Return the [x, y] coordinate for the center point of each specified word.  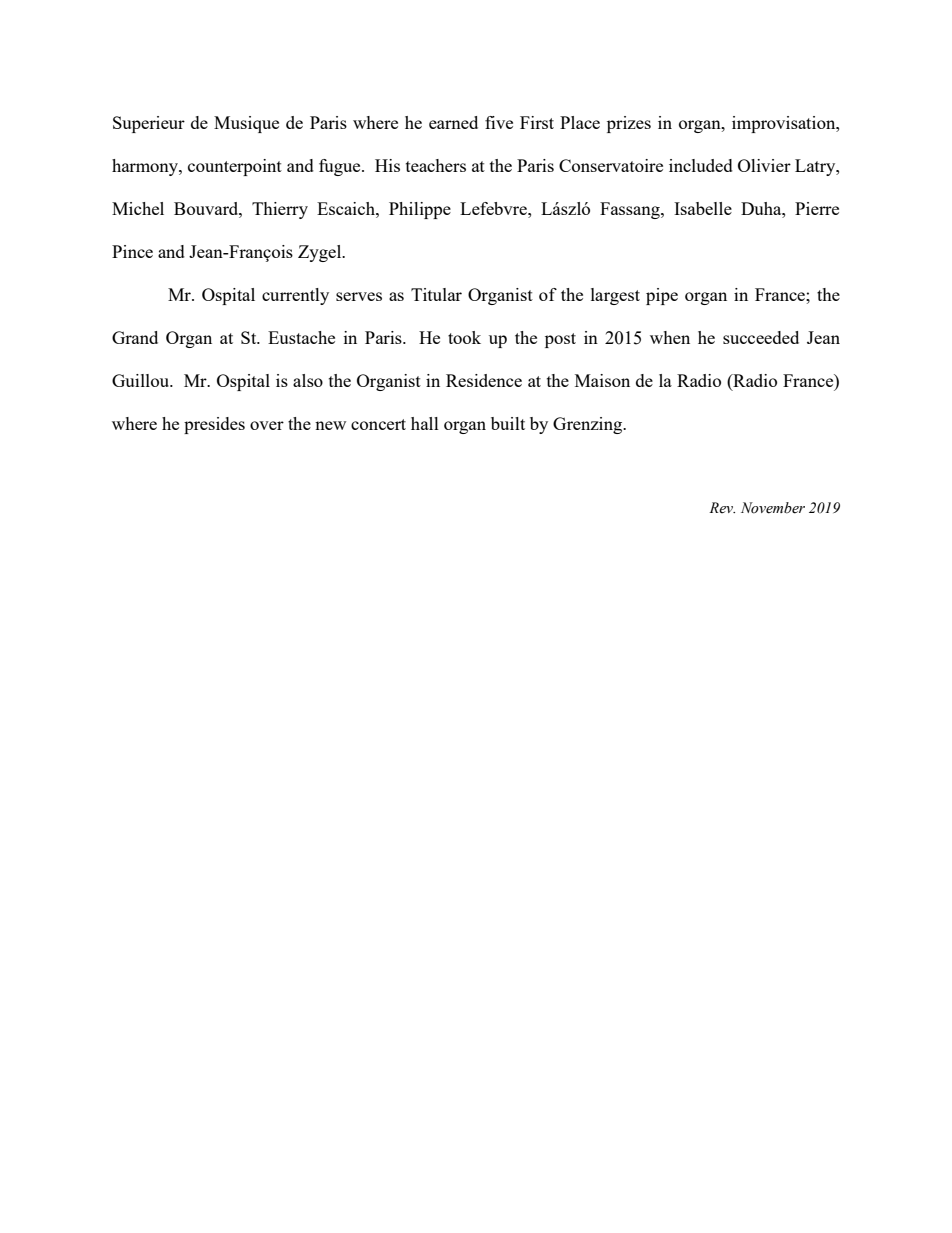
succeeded [761, 337]
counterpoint [235, 167]
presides [214, 425]
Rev [722, 508]
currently [295, 296]
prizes [629, 124]
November [773, 508]
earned [453, 122]
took [464, 337]
